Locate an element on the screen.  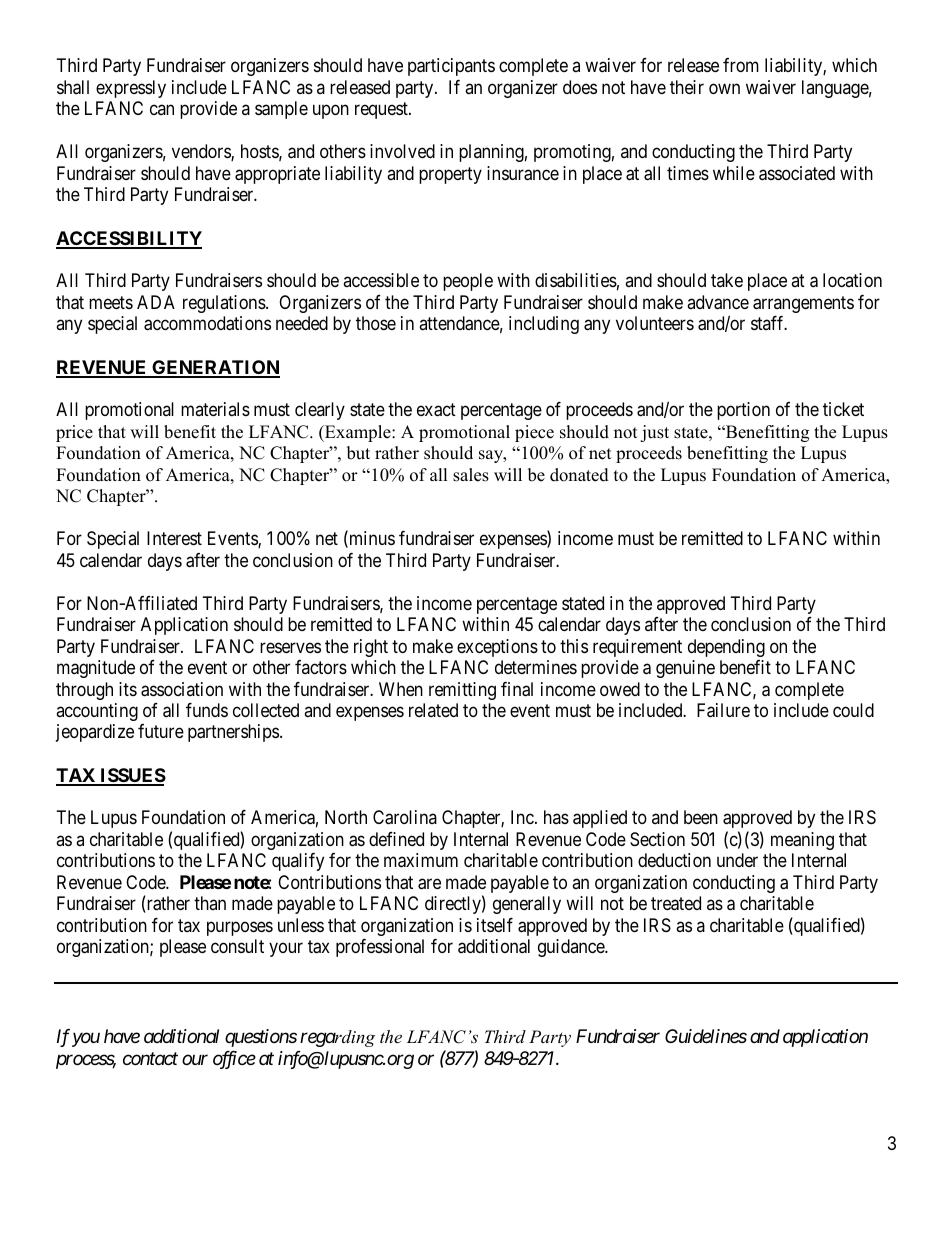
can is located at coordinates (162, 110).
